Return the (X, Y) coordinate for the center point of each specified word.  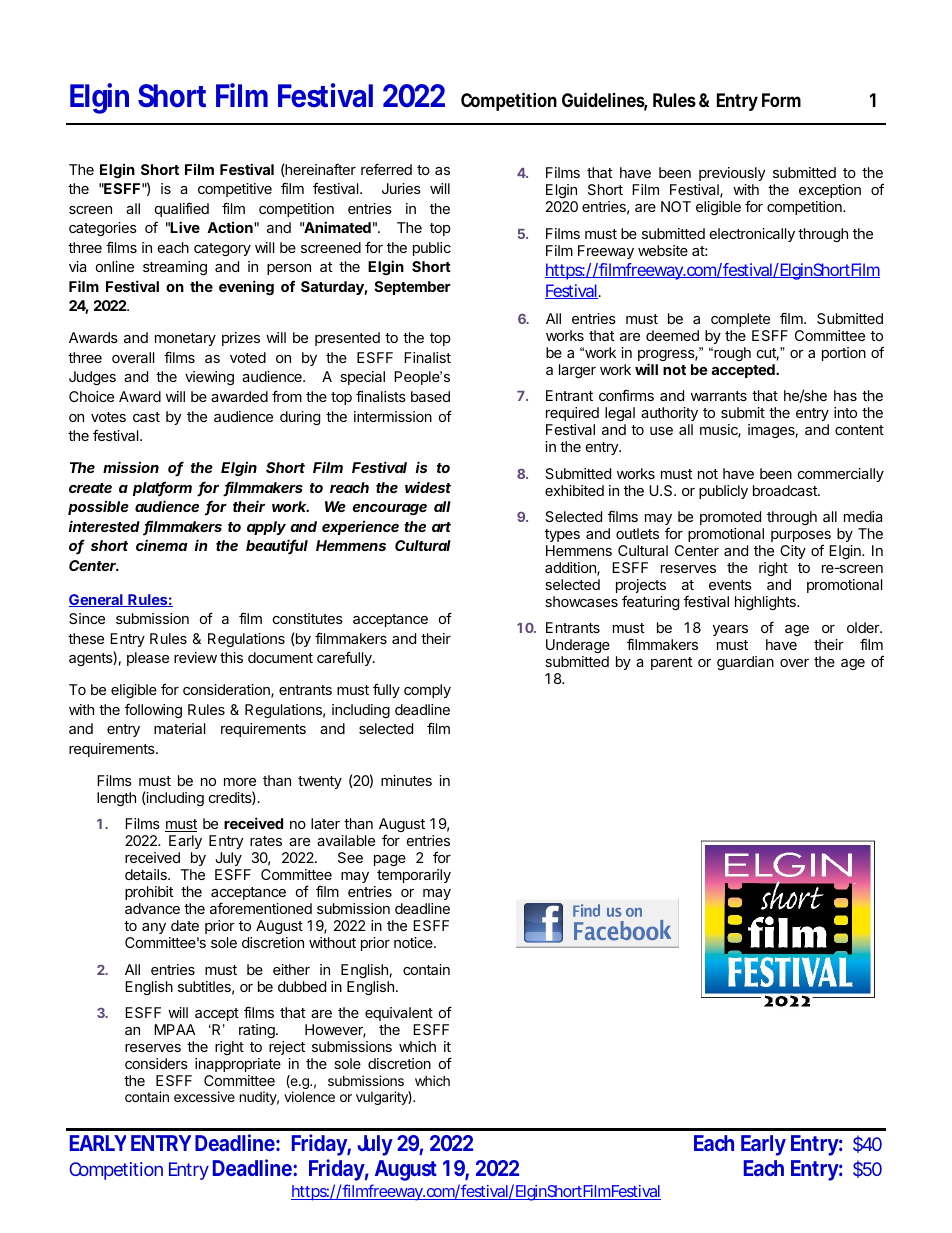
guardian (745, 663)
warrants (719, 396)
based (430, 396)
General (97, 600)
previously (732, 174)
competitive (235, 190)
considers (156, 1063)
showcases (581, 601)
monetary (185, 339)
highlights (766, 603)
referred (386, 169)
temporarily (414, 876)
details (147, 874)
